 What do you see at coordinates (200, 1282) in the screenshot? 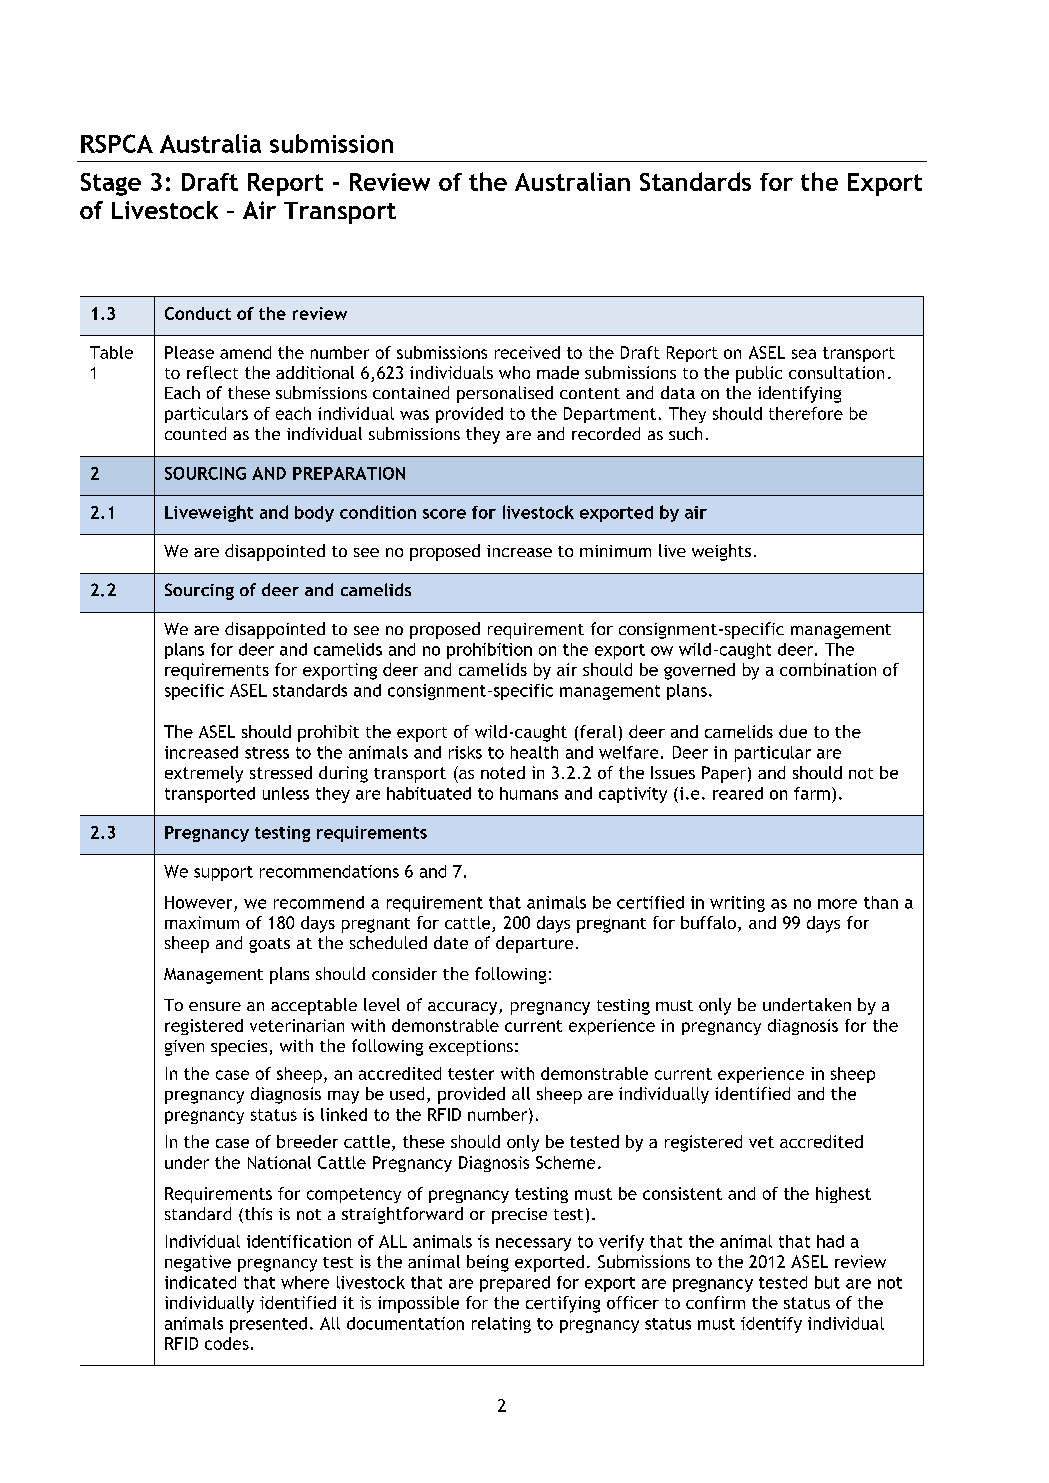
I see `indicated` at bounding box center [200, 1282].
